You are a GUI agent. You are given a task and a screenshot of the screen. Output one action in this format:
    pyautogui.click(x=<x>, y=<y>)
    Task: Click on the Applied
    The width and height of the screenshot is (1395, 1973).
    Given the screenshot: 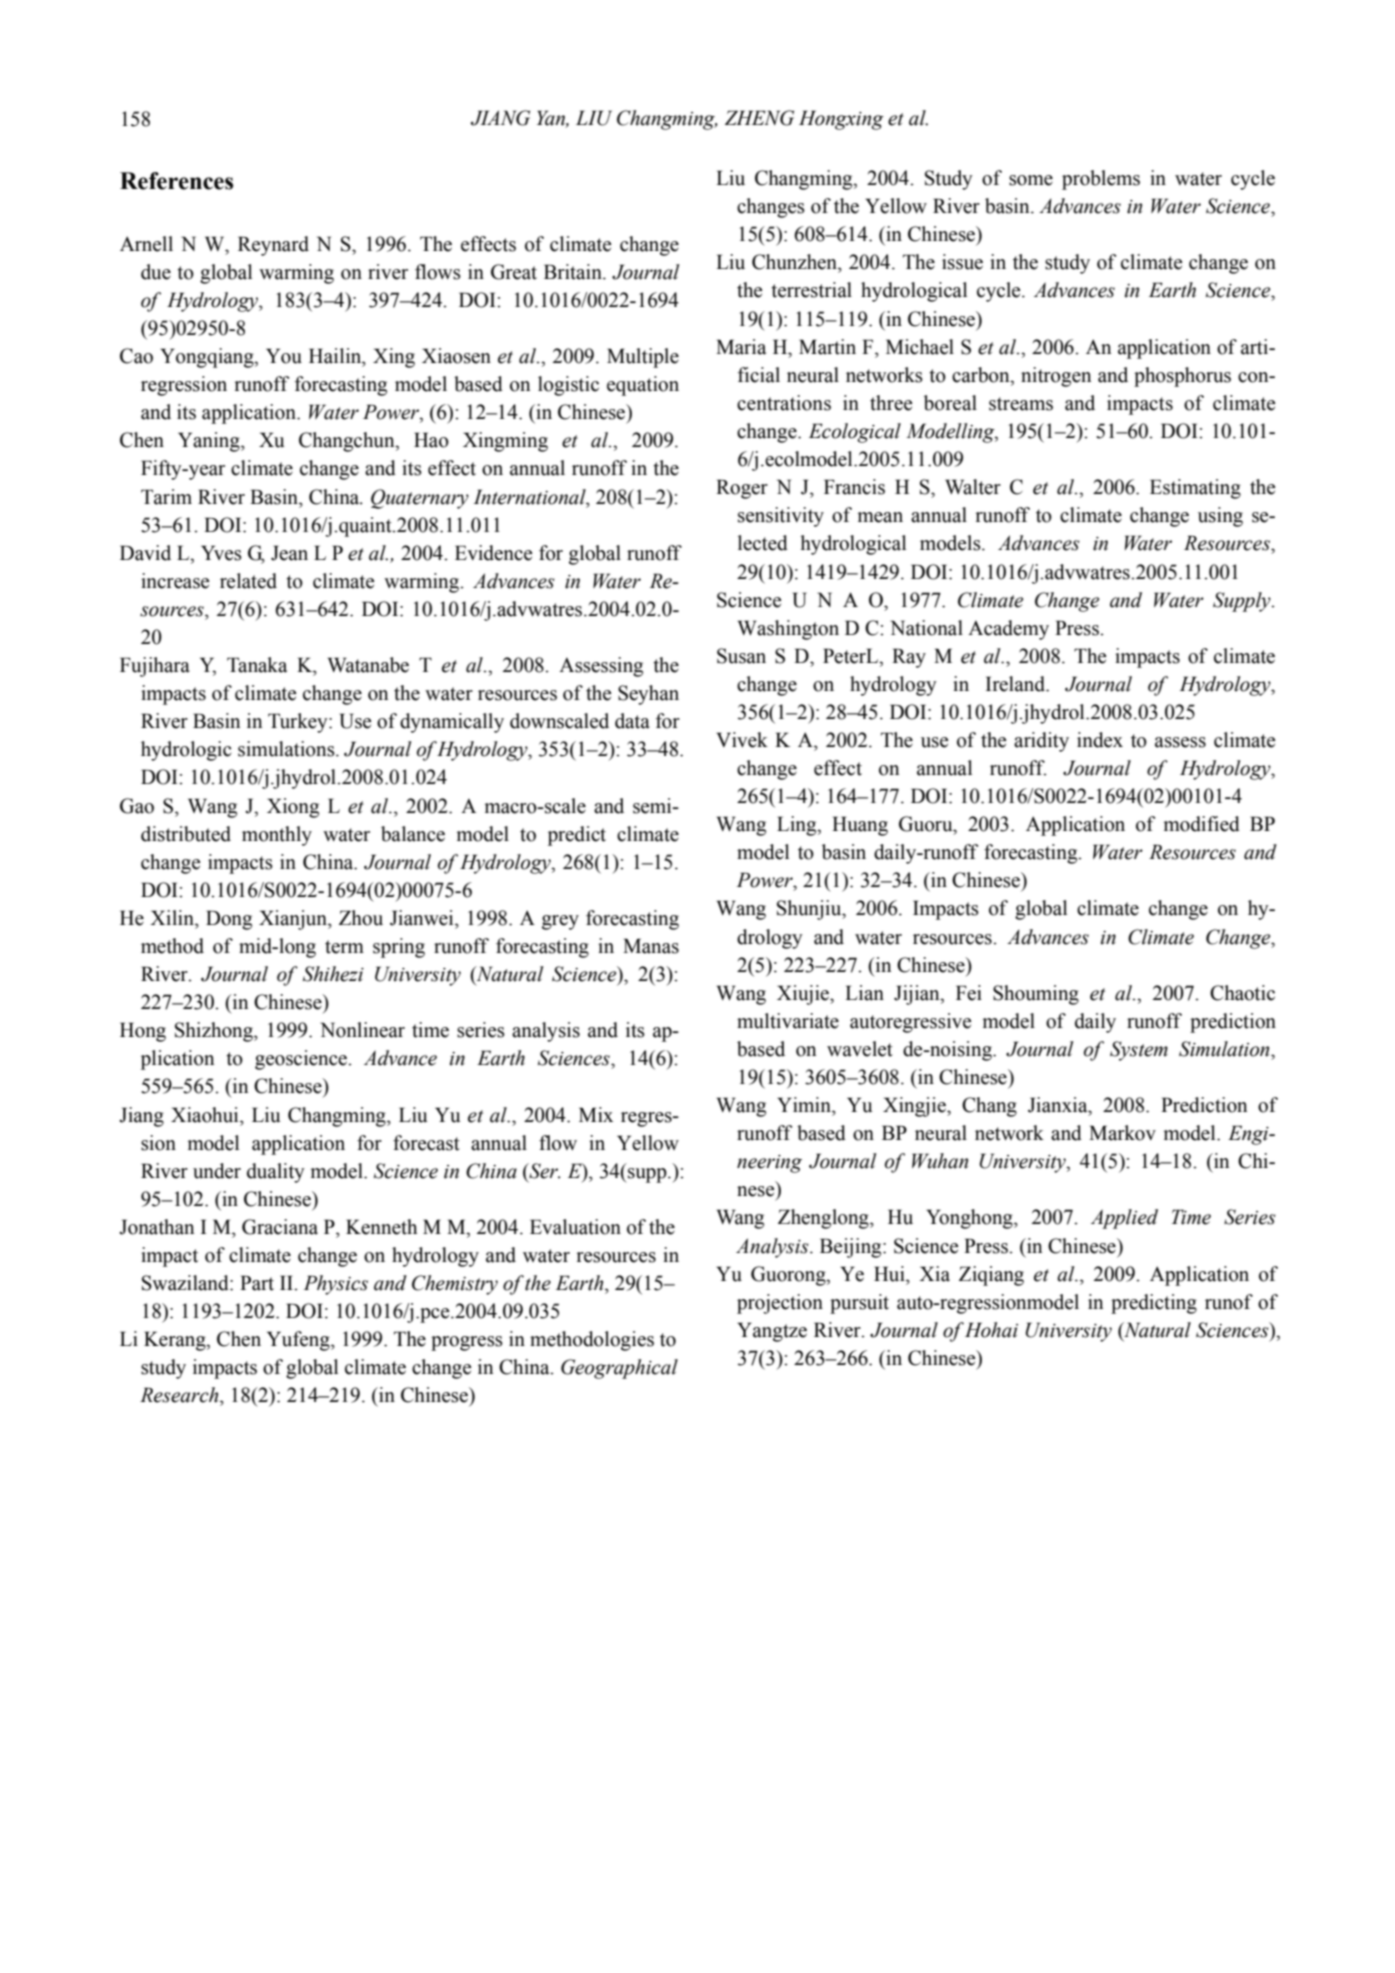 What is the action you would take?
    pyautogui.click(x=1124, y=1219)
